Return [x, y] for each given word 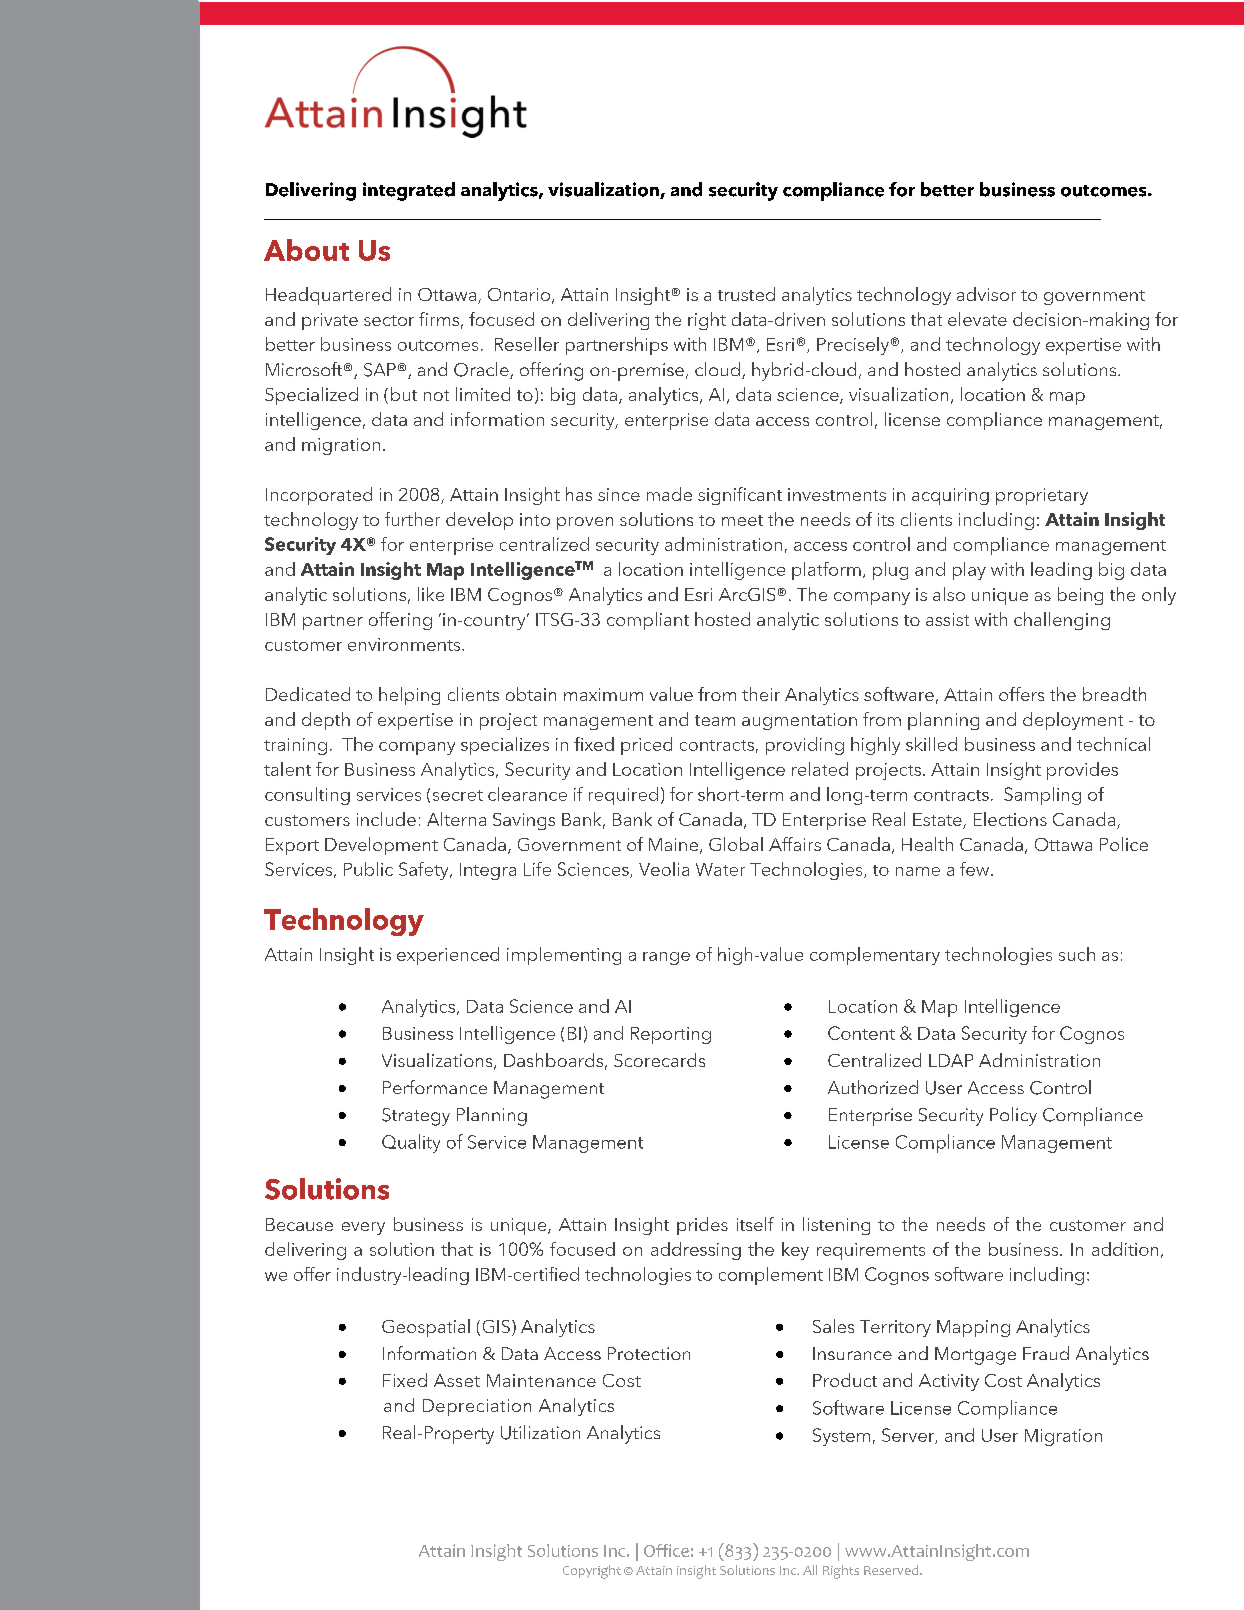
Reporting [671, 1035]
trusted [746, 294]
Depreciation [477, 1407]
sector [389, 320]
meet [742, 520]
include [386, 819]
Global [736, 844]
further [412, 519]
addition [1125, 1249]
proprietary [1042, 496]
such [1077, 954]
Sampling [1042, 796]
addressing [696, 1251]
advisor [986, 294]
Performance [435, 1087]
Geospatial [426, 1328]
